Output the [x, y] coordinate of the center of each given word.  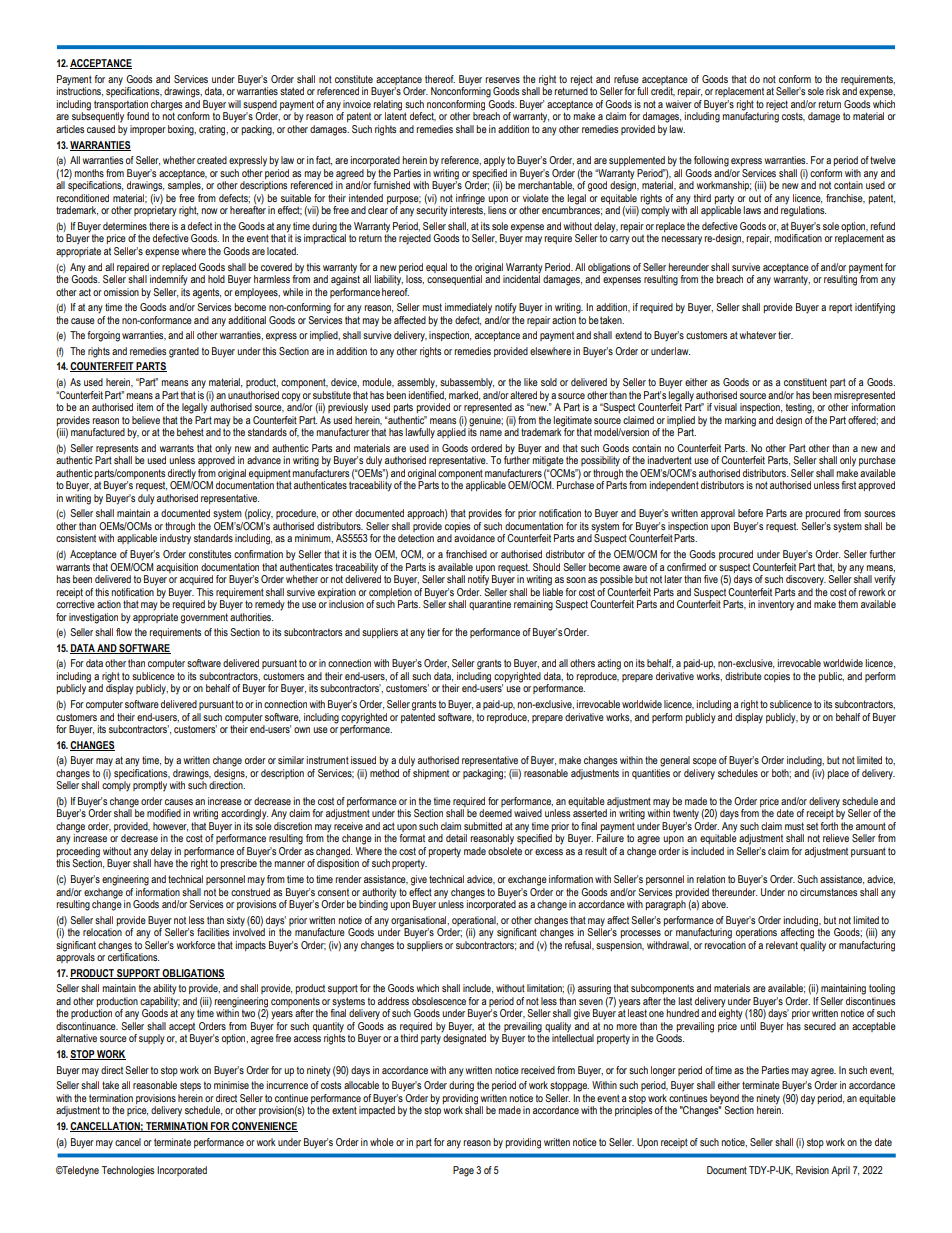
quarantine [490, 605]
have [163, 862]
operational [475, 921]
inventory [776, 605]
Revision [812, 1170]
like [531, 382]
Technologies [128, 1171]
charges [166, 106]
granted [184, 352]
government [204, 618]
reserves [502, 80]
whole [382, 1142]
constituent [805, 382]
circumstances [828, 892]
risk [833, 91]
